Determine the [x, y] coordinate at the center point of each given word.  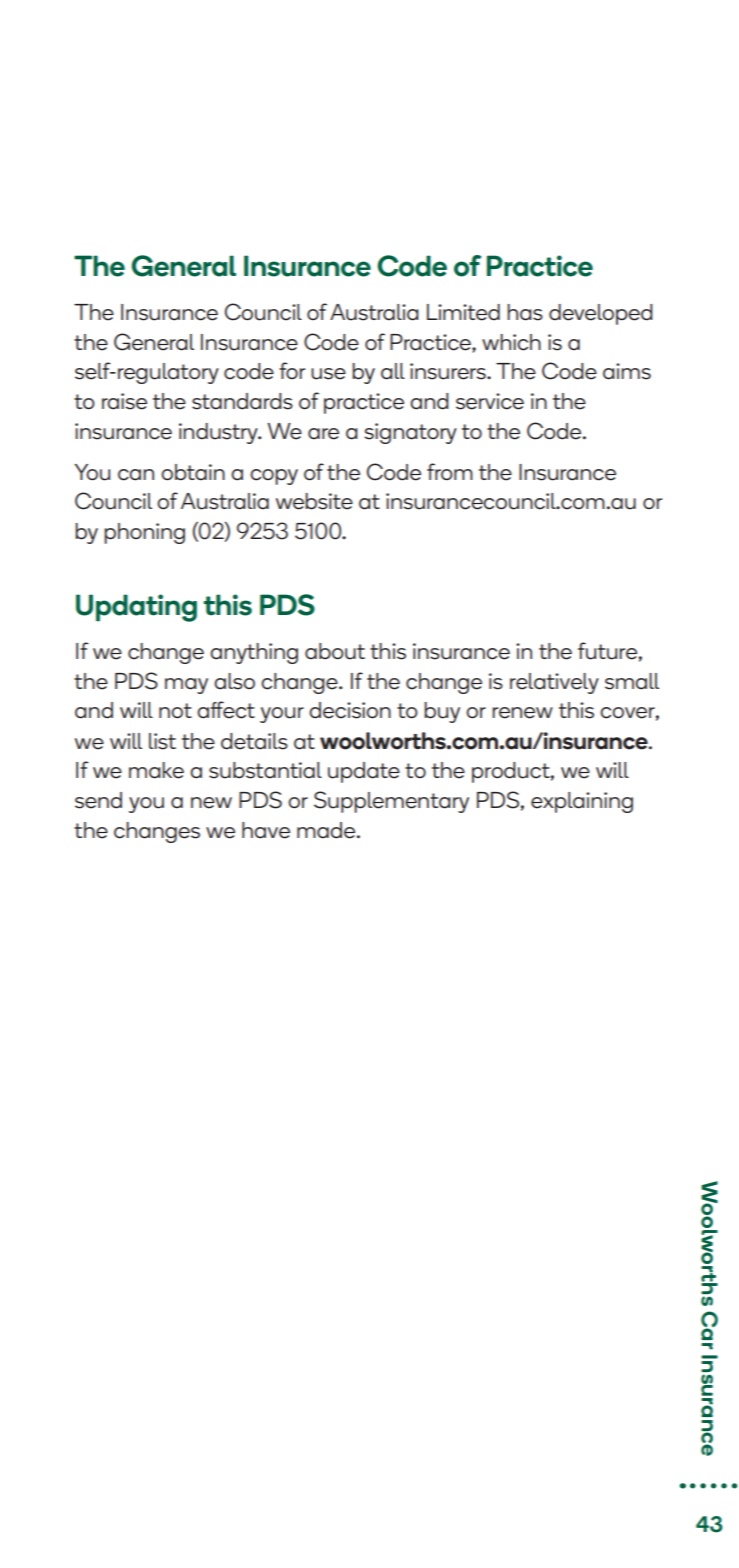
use [328, 374]
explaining [582, 802]
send [98, 800]
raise [124, 401]
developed [601, 314]
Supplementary [391, 802]
